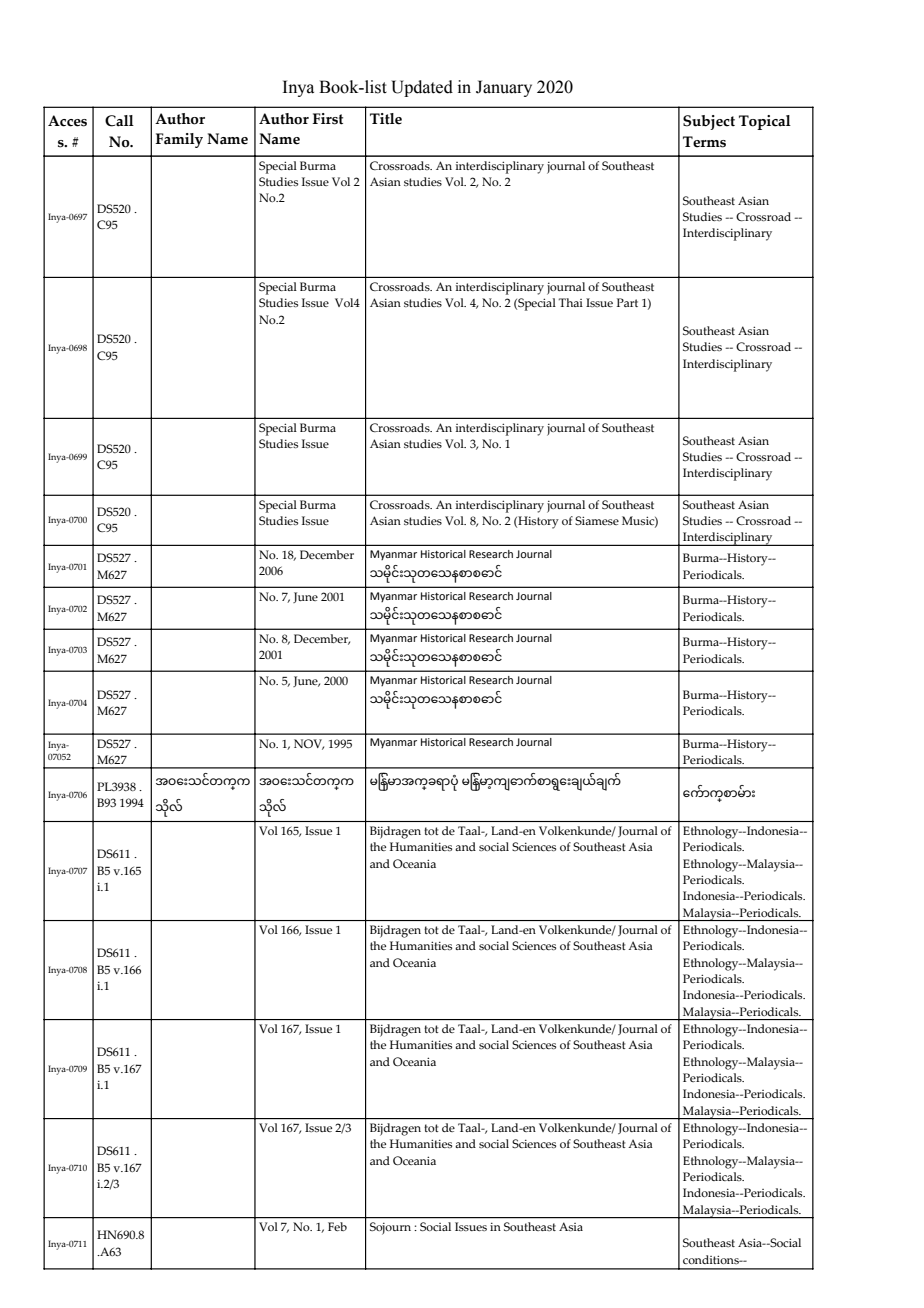 This screenshot has height=1308, width=924. I want to click on Acces, so click(67, 121).
